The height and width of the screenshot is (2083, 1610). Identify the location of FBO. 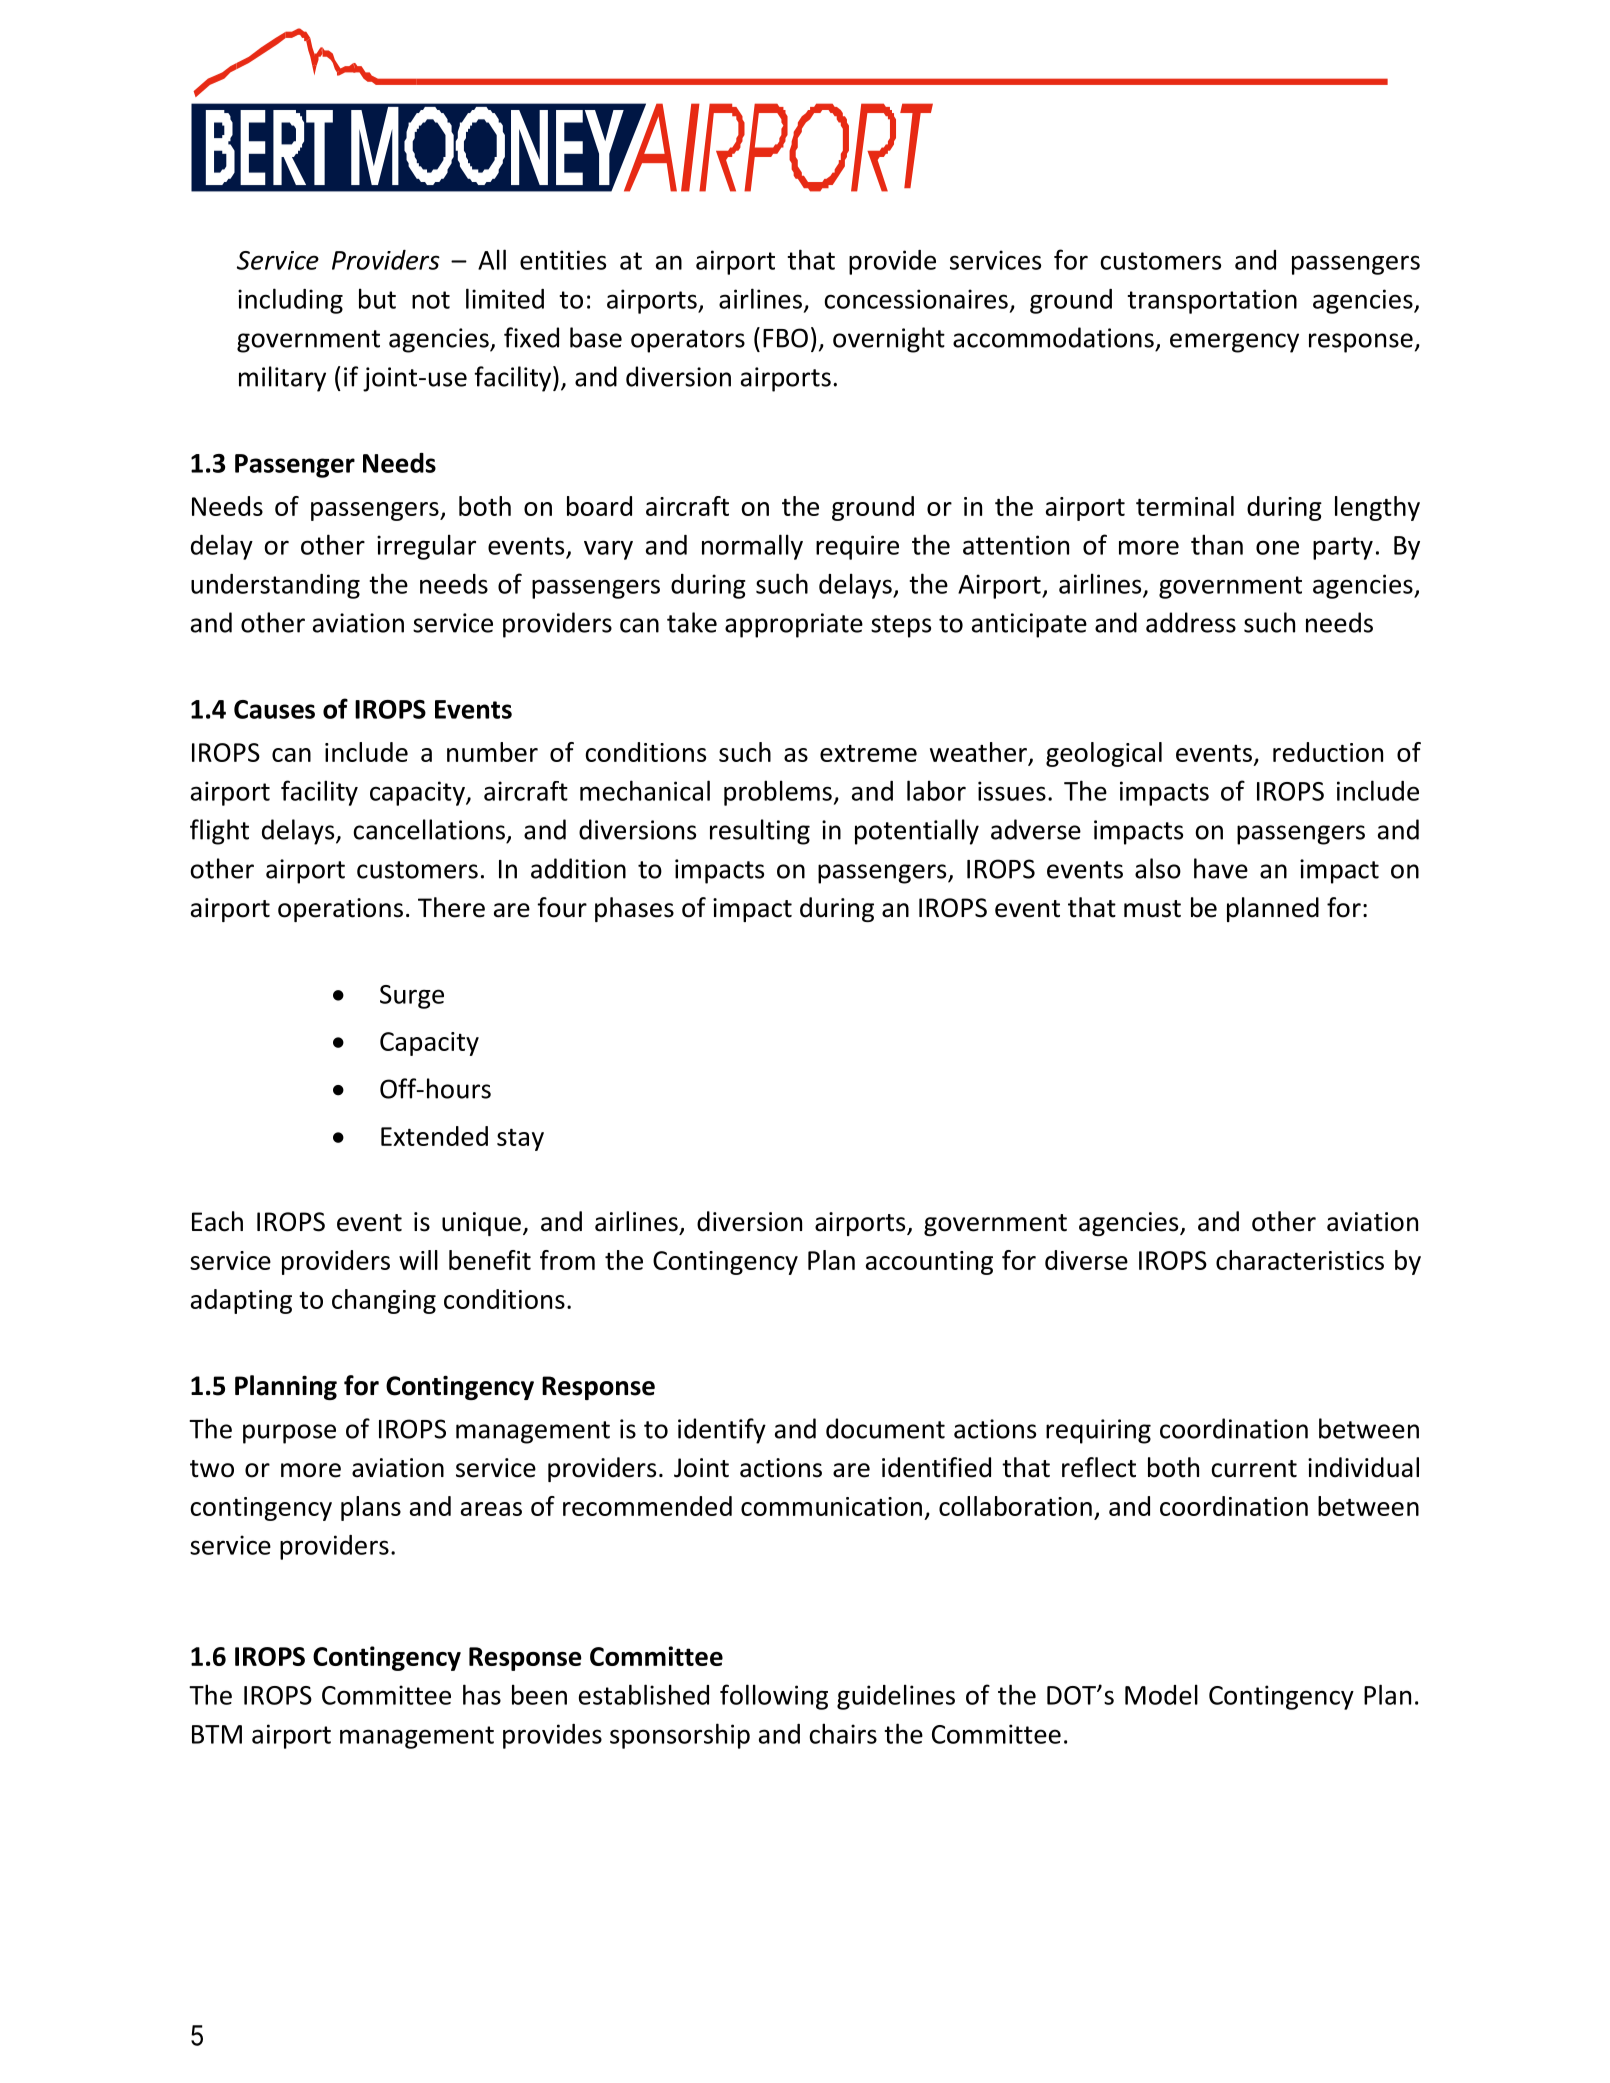
(785, 338).
